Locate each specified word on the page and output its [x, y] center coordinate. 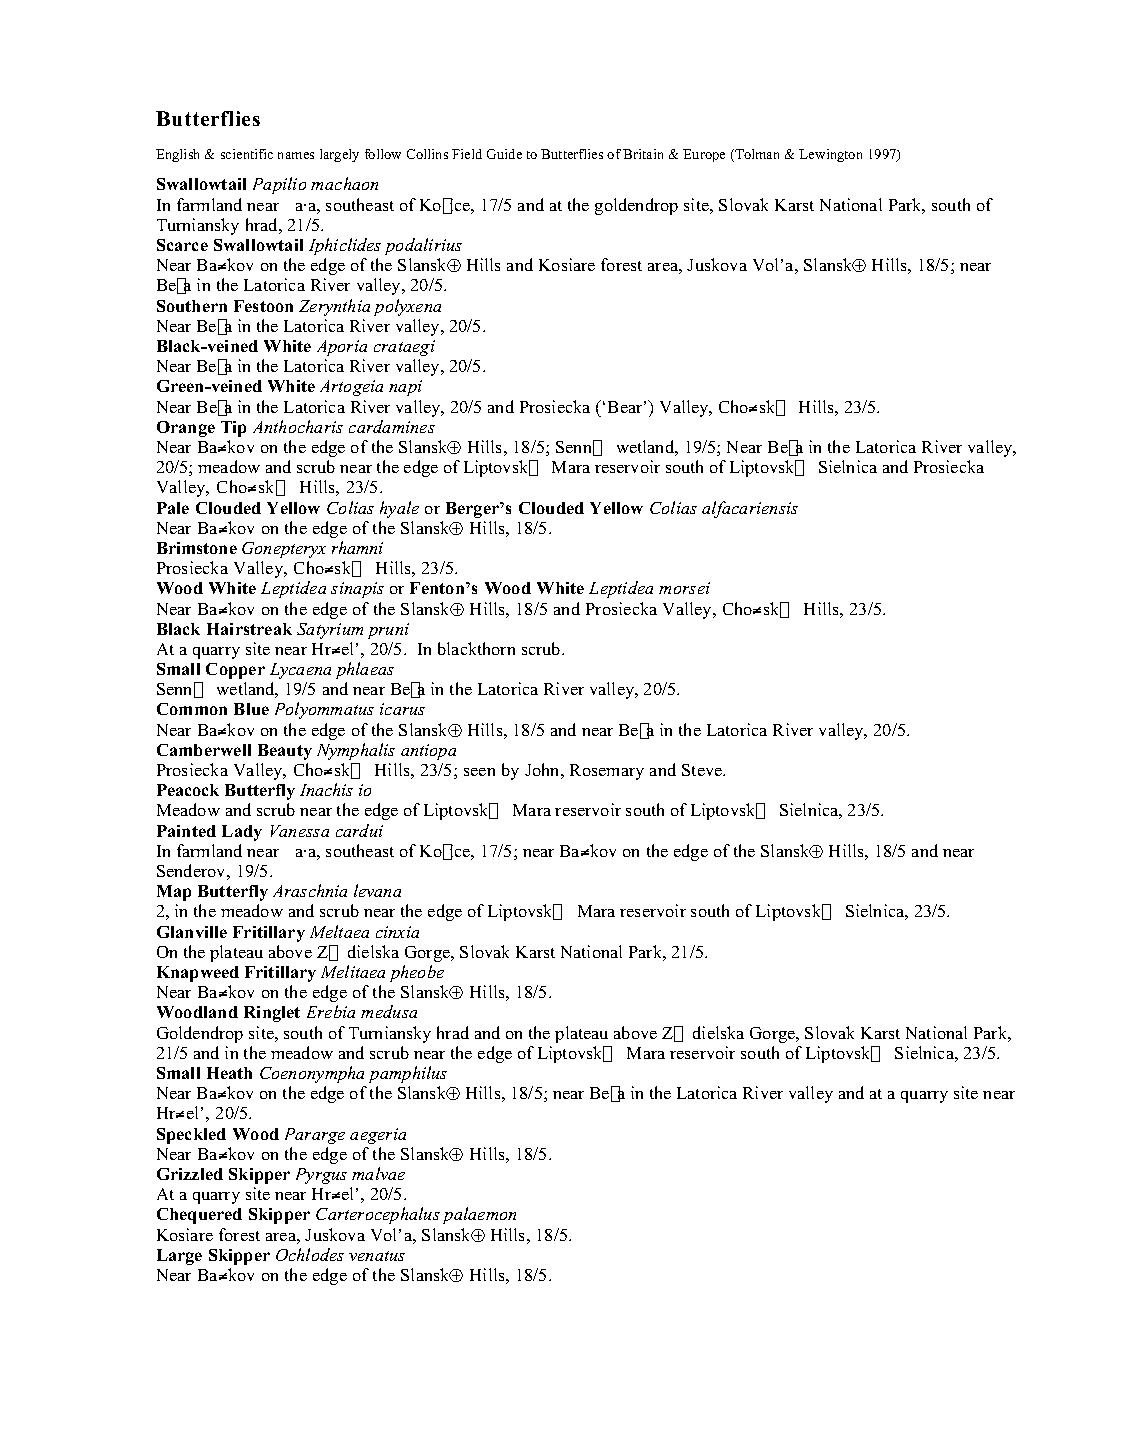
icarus [402, 709]
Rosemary [607, 772]
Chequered [199, 1216]
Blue [251, 709]
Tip [233, 429]
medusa [389, 1011]
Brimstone [197, 548]
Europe [704, 155]
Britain [643, 154]
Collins [427, 154]
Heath [229, 1073]
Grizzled [190, 1174]
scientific [247, 154]
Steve [703, 770]
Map [174, 893]
